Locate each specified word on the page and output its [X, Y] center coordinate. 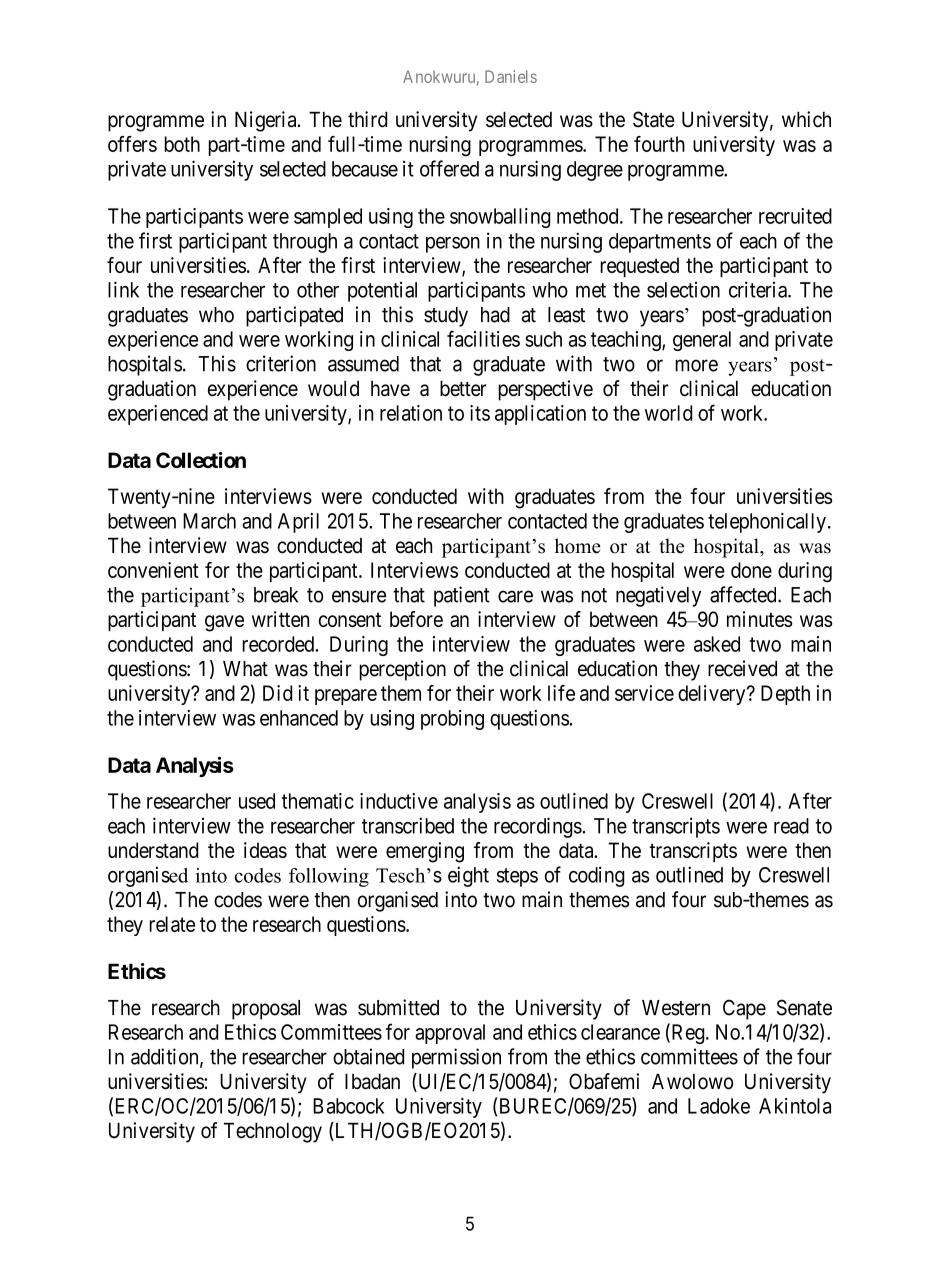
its [480, 413]
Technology [273, 1132]
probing [452, 720]
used [257, 801]
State [654, 119]
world [668, 413]
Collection [201, 460]
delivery [713, 695]
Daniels [511, 76]
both [182, 144]
